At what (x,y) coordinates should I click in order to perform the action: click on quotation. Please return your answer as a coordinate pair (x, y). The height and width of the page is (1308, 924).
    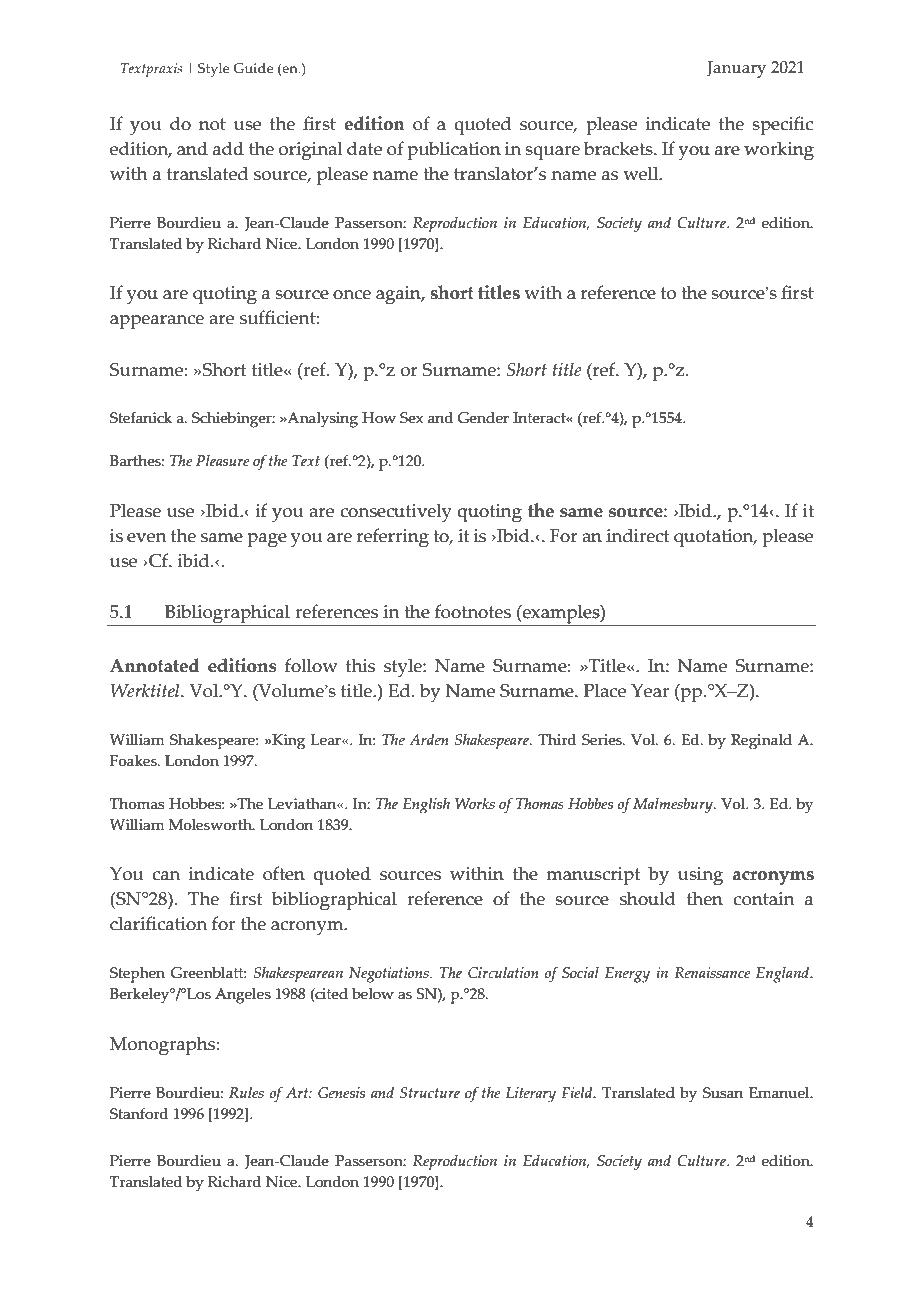
    Looking at the image, I should click on (715, 538).
